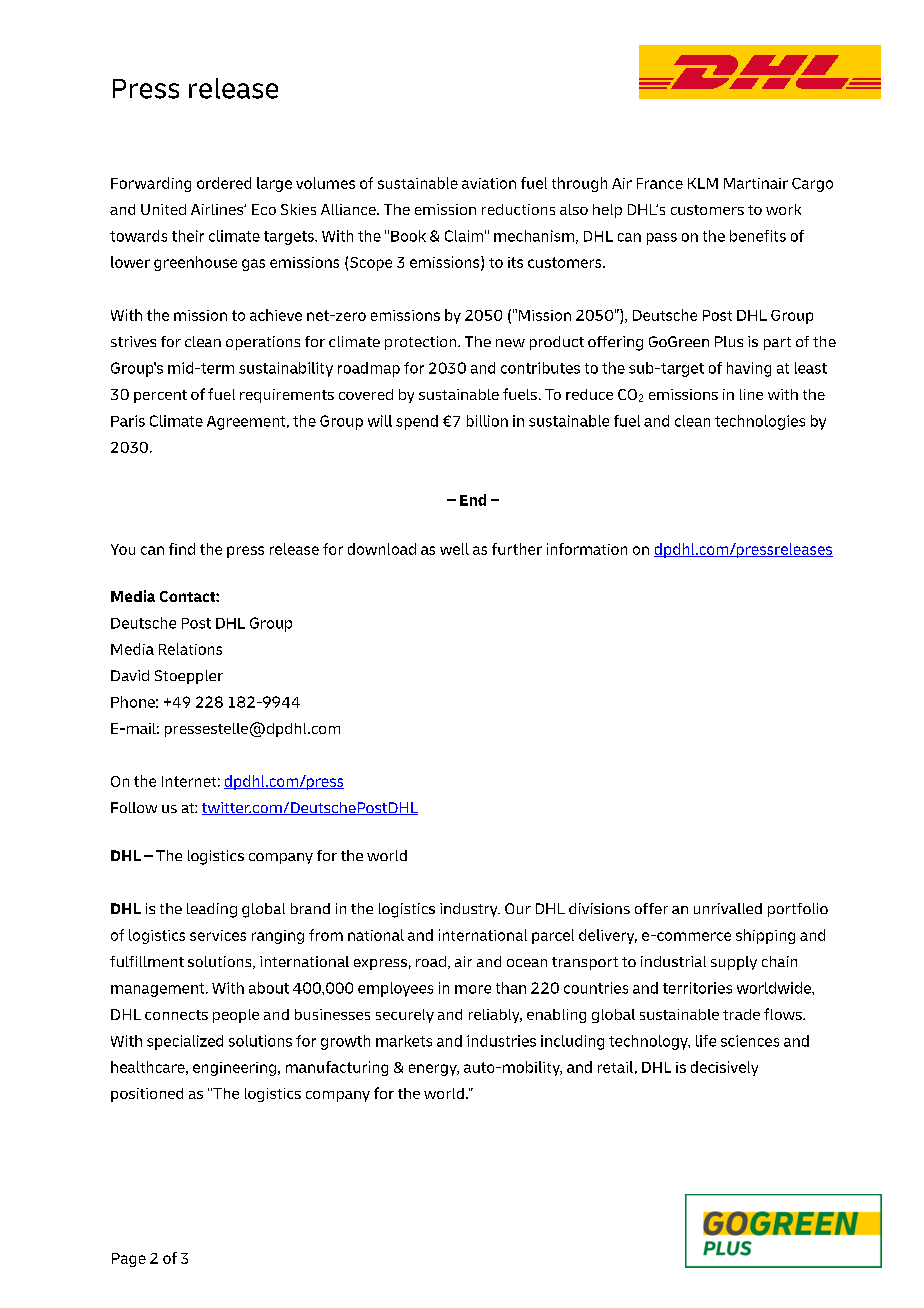 This document has width=924, height=1308. I want to click on benefits, so click(758, 236).
